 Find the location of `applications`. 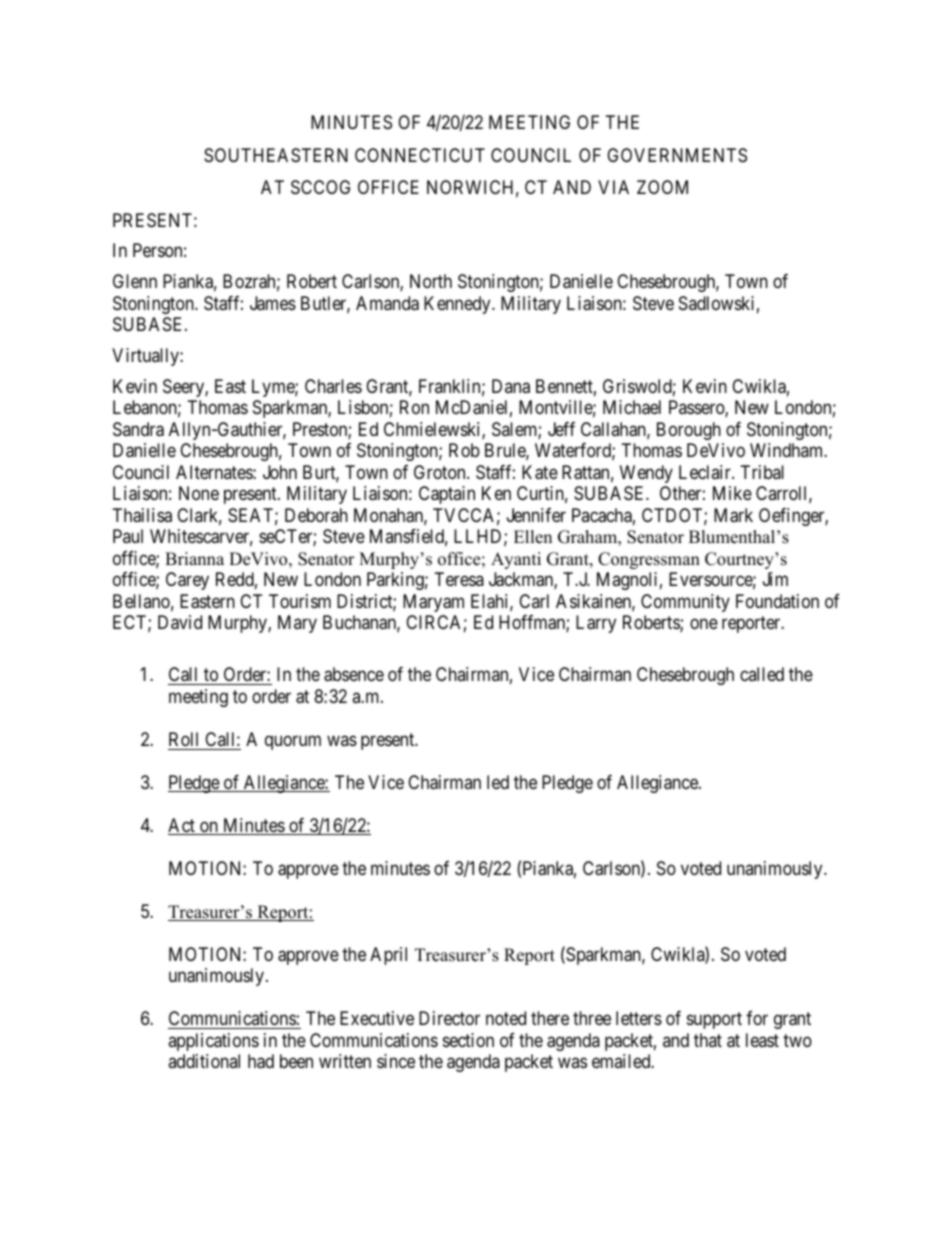

applications is located at coordinates (213, 1042).
